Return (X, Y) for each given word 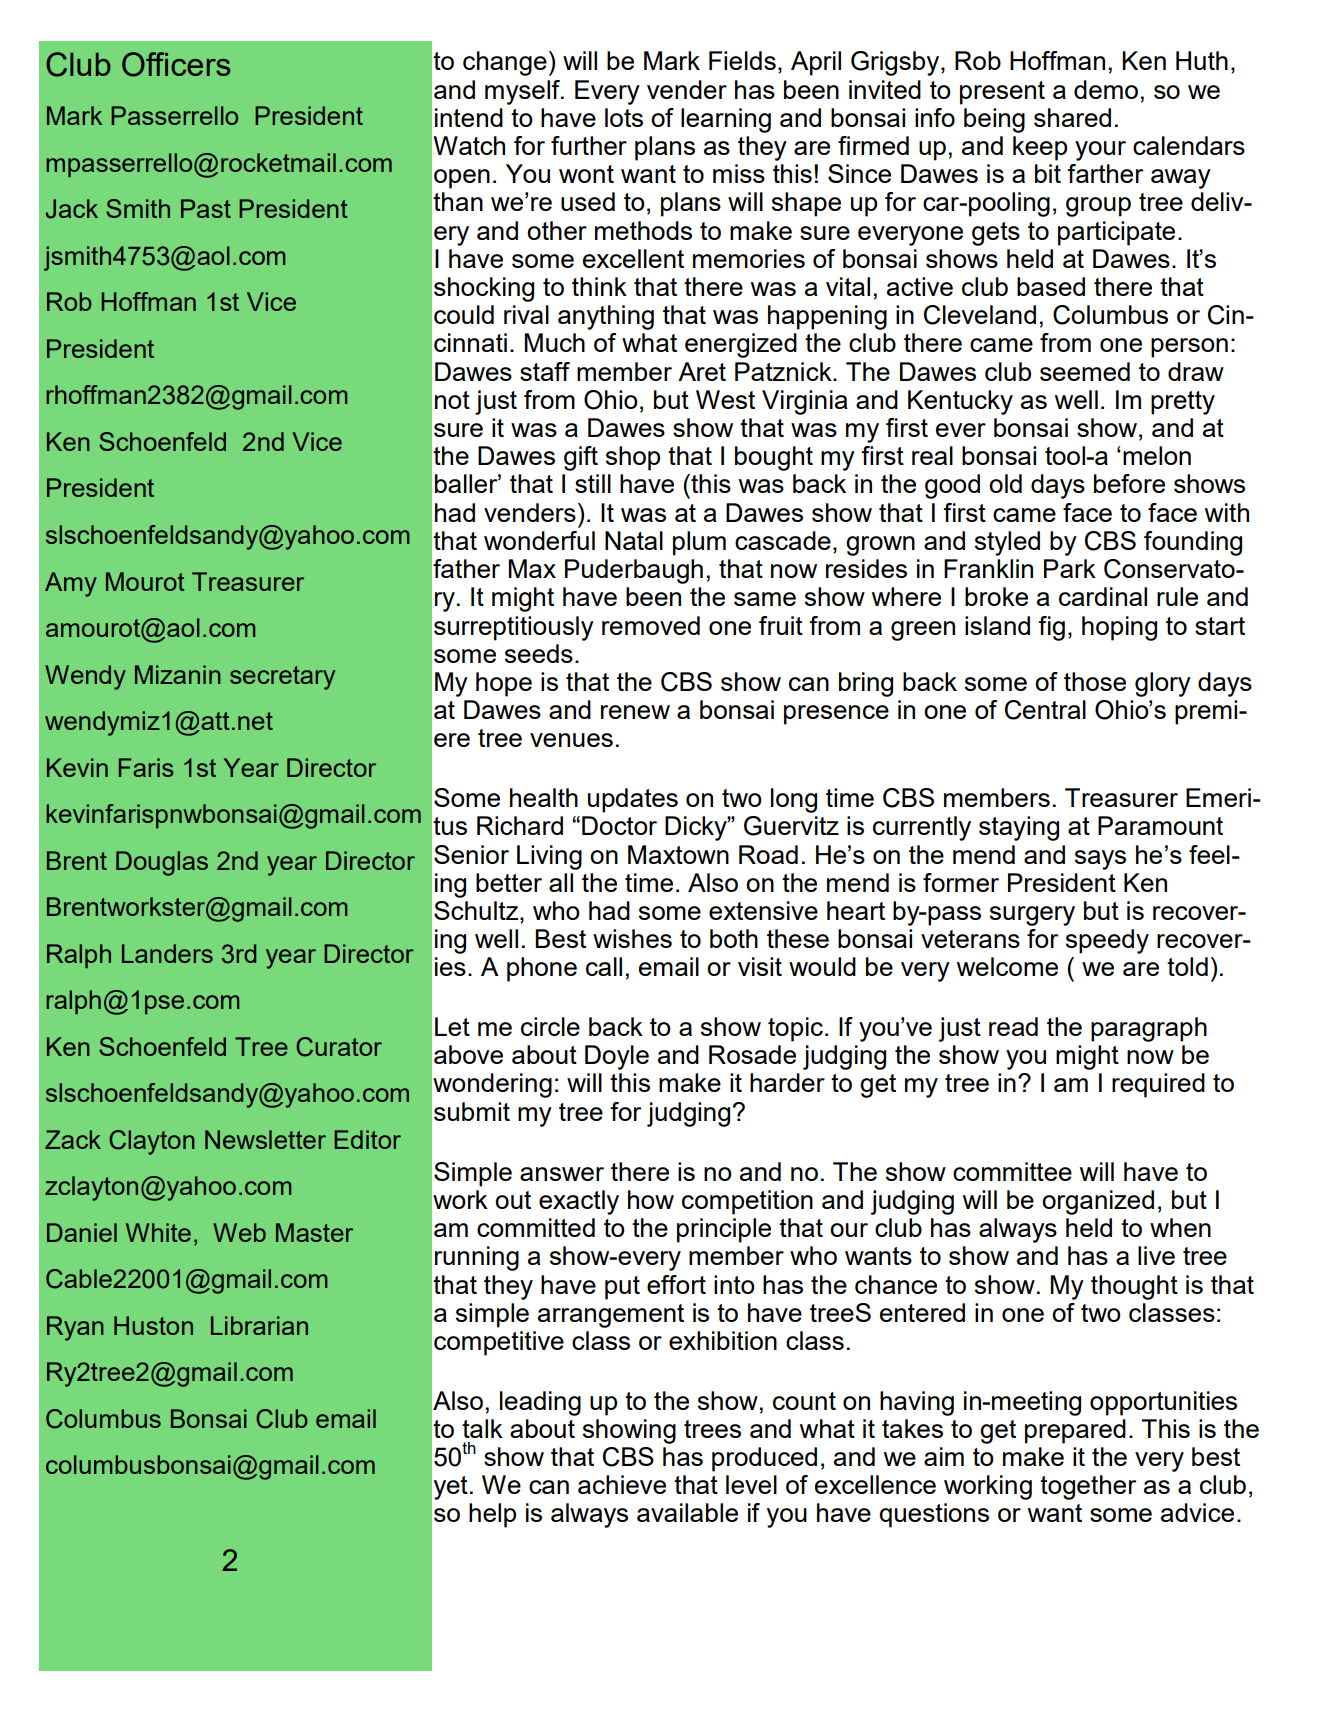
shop (633, 458)
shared (1072, 117)
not (452, 400)
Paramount (1160, 825)
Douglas (162, 863)
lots (624, 117)
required (1158, 1085)
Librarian (259, 1325)
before (1129, 483)
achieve (622, 1484)
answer (562, 1174)
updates (633, 800)
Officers (176, 64)
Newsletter (265, 1139)
